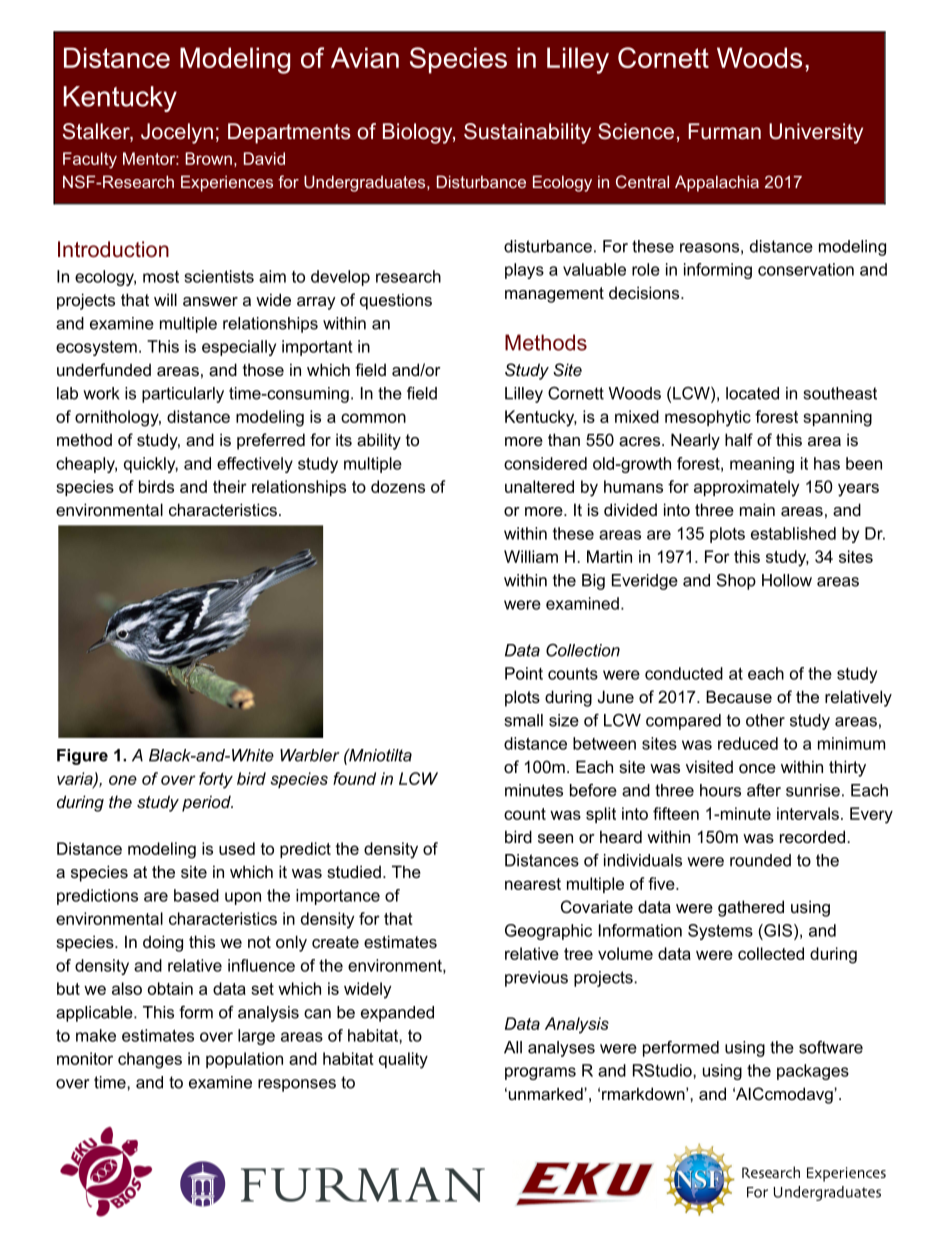  I want to click on their, so click(230, 486).
